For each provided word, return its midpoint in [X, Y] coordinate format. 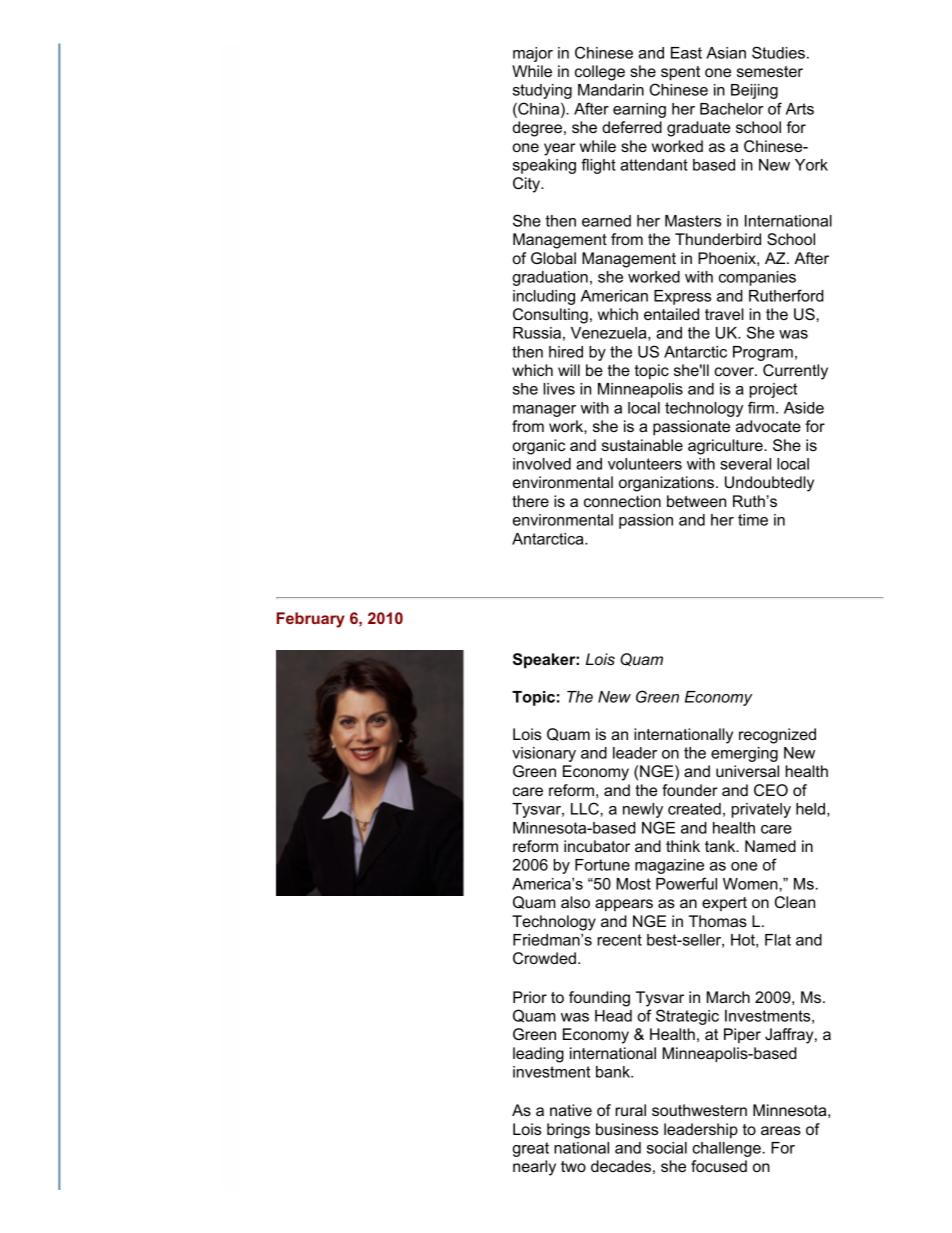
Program [763, 353]
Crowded [544, 958]
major [533, 54]
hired [566, 352]
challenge [726, 1149]
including [544, 297]
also [575, 902]
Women [750, 884]
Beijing [754, 91]
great [530, 1149]
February [311, 620]
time [753, 520]
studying [542, 91]
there [530, 501]
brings [568, 1131]
